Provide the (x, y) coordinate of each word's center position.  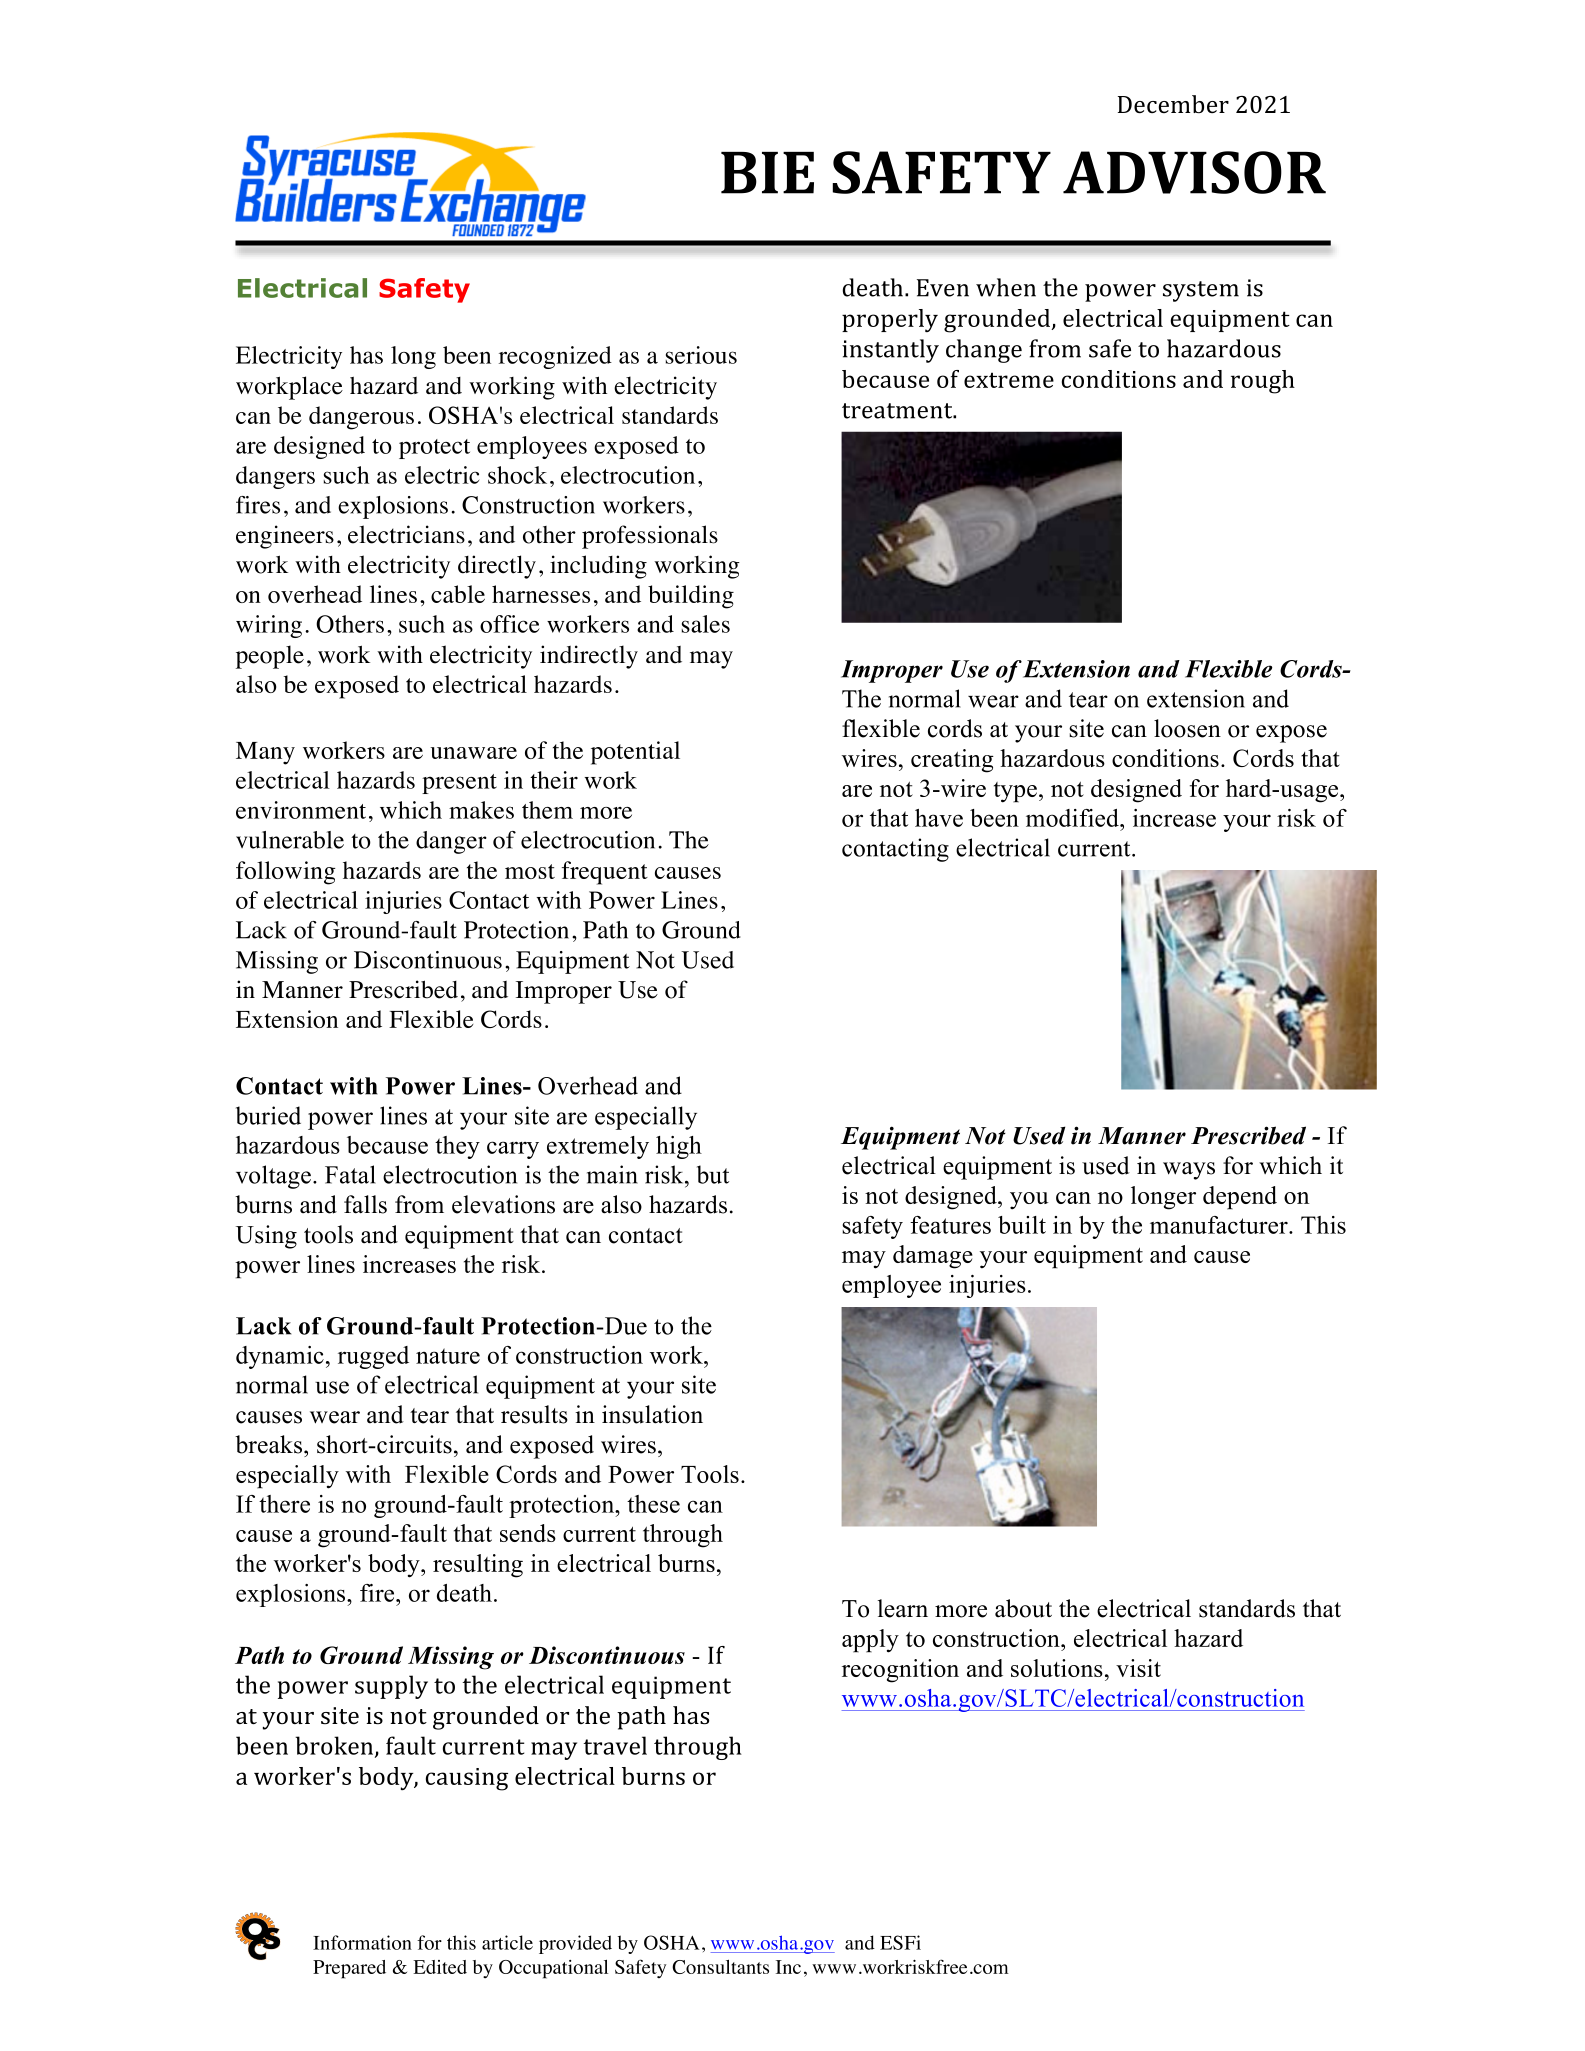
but (713, 1174)
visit (1138, 1668)
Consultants (720, 1967)
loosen (1187, 728)
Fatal (350, 1174)
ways (1189, 1171)
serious (701, 355)
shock (517, 475)
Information (362, 1942)
